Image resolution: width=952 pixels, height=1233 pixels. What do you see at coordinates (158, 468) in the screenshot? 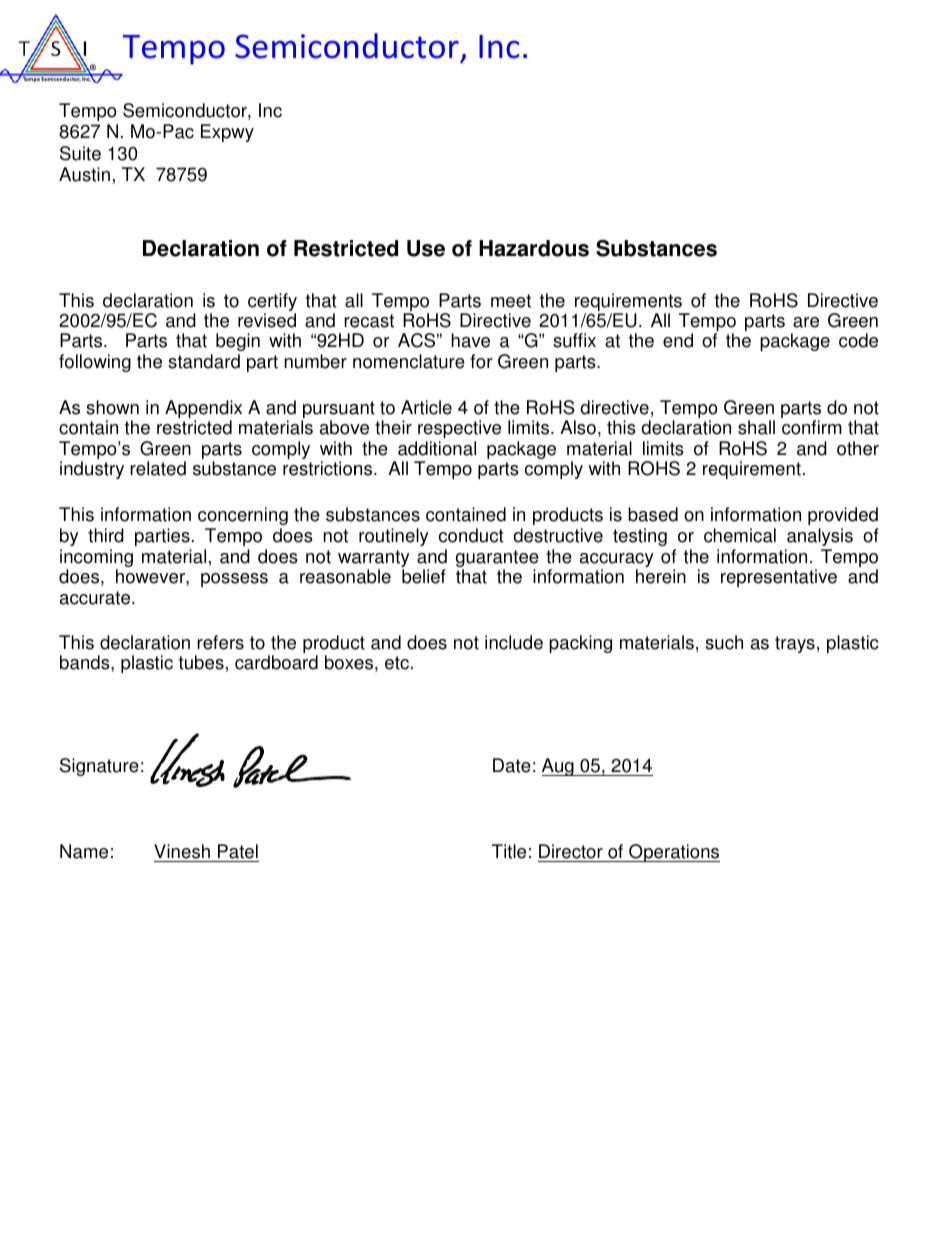
I see `related` at bounding box center [158, 468].
